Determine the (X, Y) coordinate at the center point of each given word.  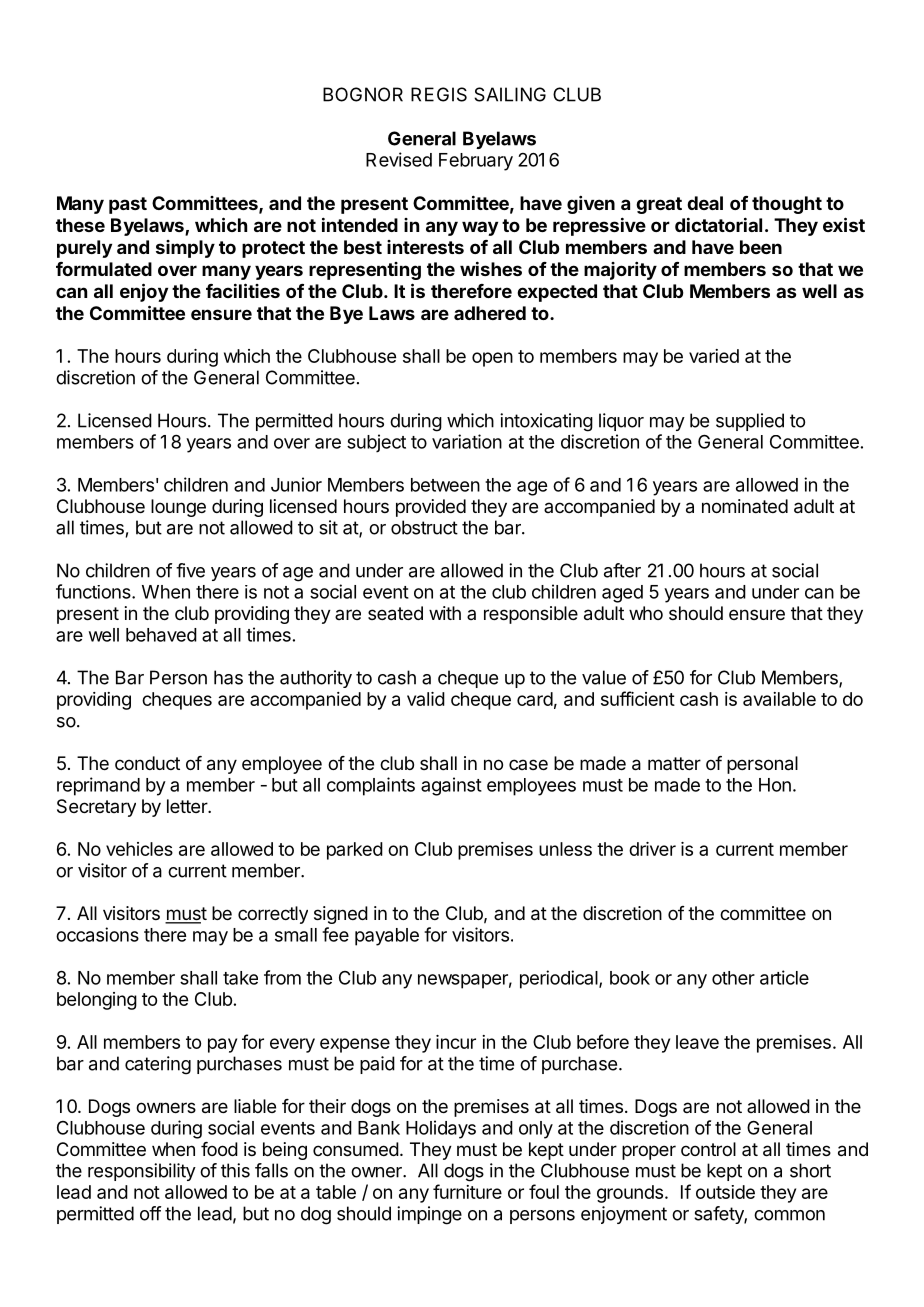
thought (787, 205)
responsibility (142, 1172)
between (445, 485)
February (476, 162)
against (451, 786)
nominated (745, 506)
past (128, 205)
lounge (178, 508)
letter (188, 806)
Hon (775, 785)
